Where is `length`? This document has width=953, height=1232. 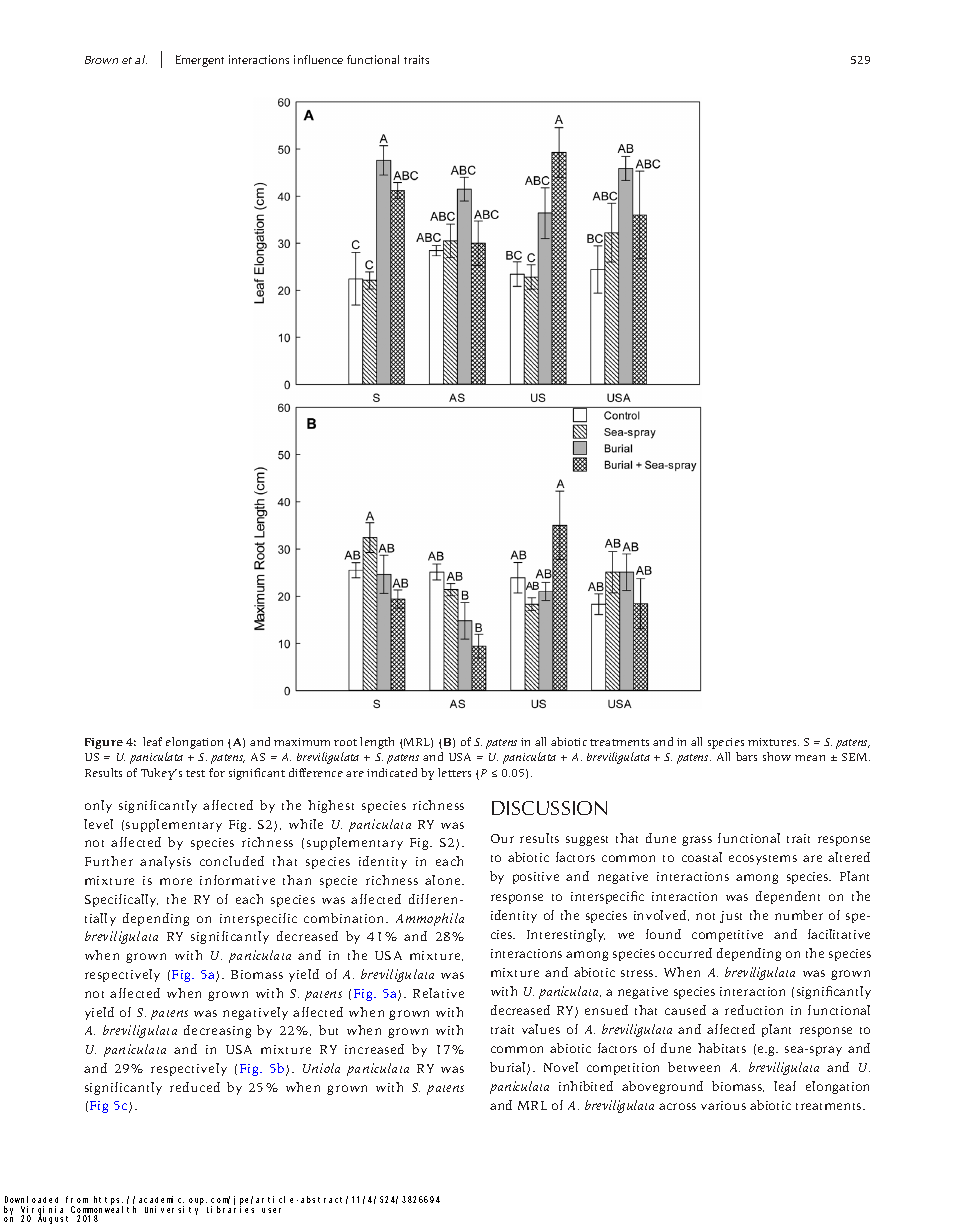
length is located at coordinates (377, 743).
